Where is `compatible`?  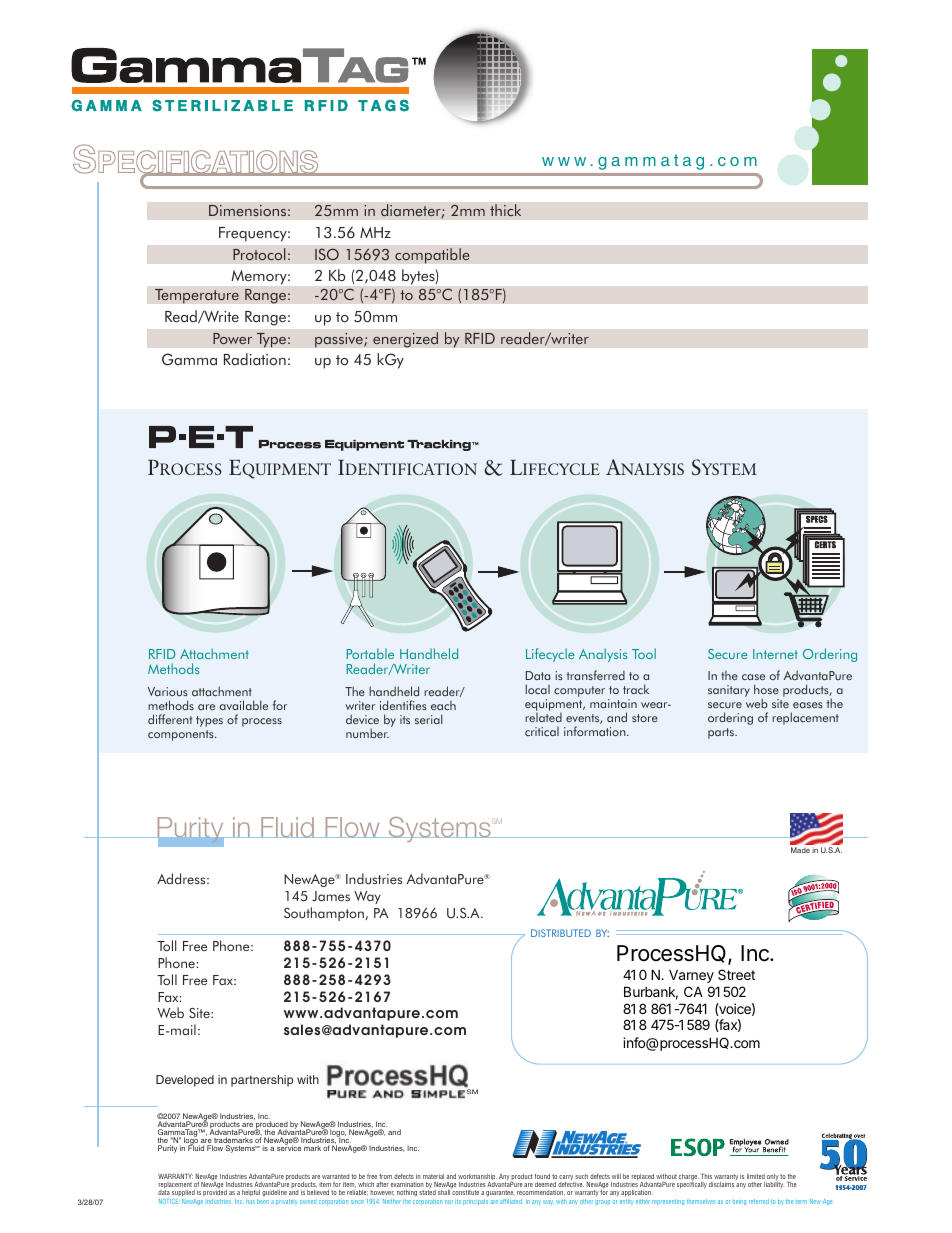
compatible is located at coordinates (432, 256).
